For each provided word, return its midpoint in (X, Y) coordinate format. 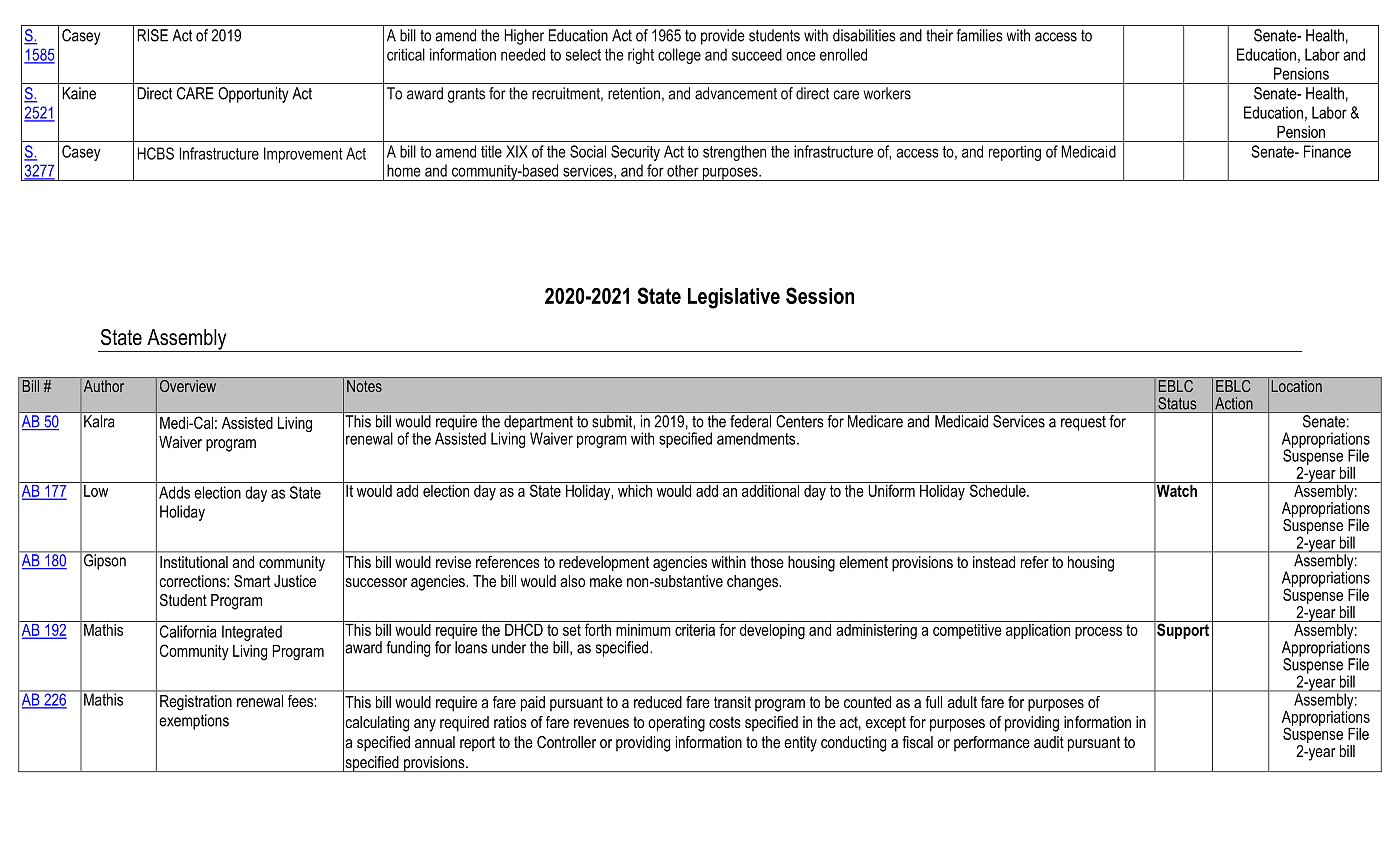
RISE (152, 35)
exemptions (194, 722)
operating (676, 724)
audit (1049, 742)
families (979, 35)
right (641, 56)
